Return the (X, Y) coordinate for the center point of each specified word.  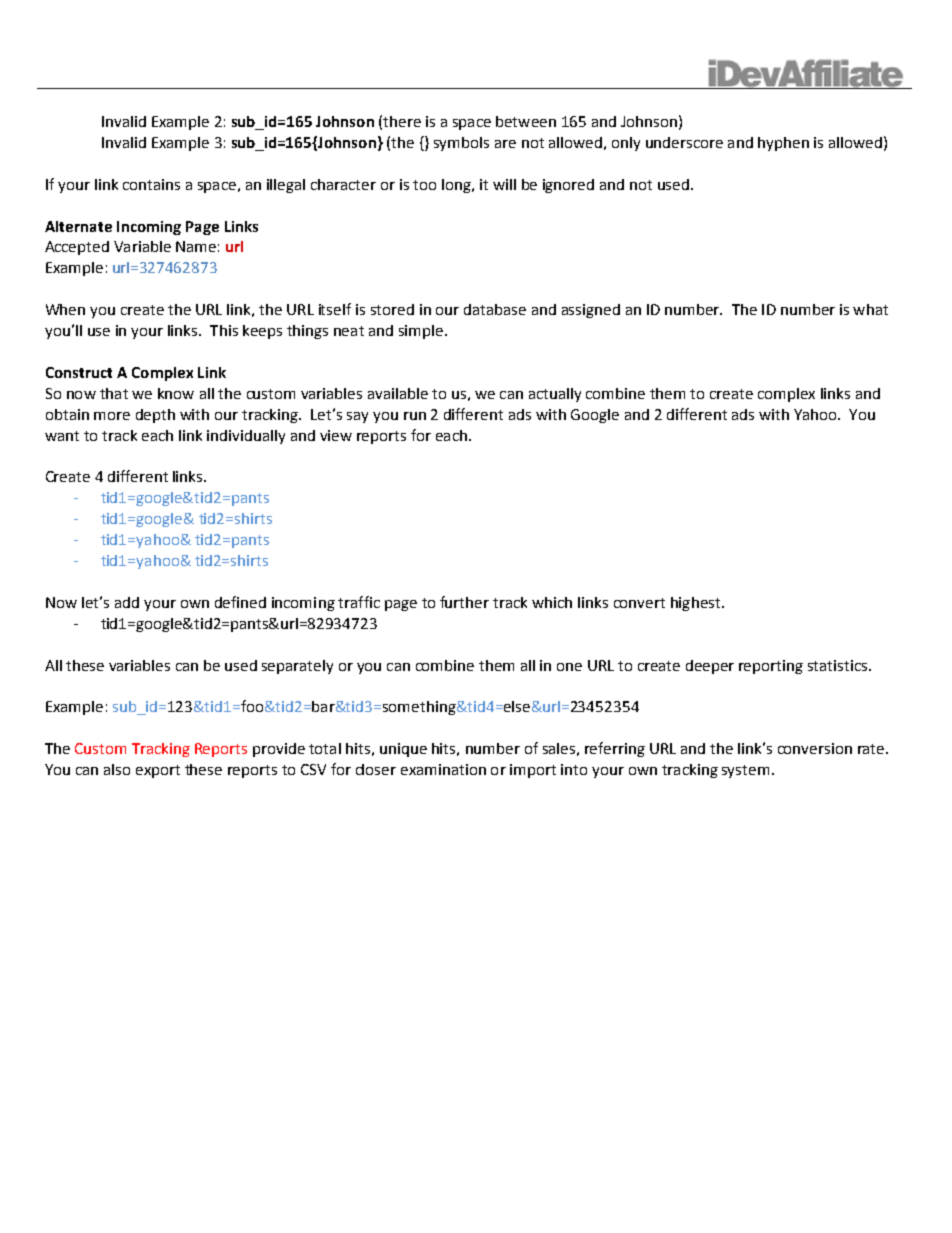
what (870, 309)
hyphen (783, 144)
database (495, 309)
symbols (461, 144)
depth (155, 416)
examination (443, 769)
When (65, 309)
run (415, 416)
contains (151, 184)
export (158, 771)
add (127, 602)
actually (555, 395)
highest (695, 604)
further (464, 602)
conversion (815, 748)
